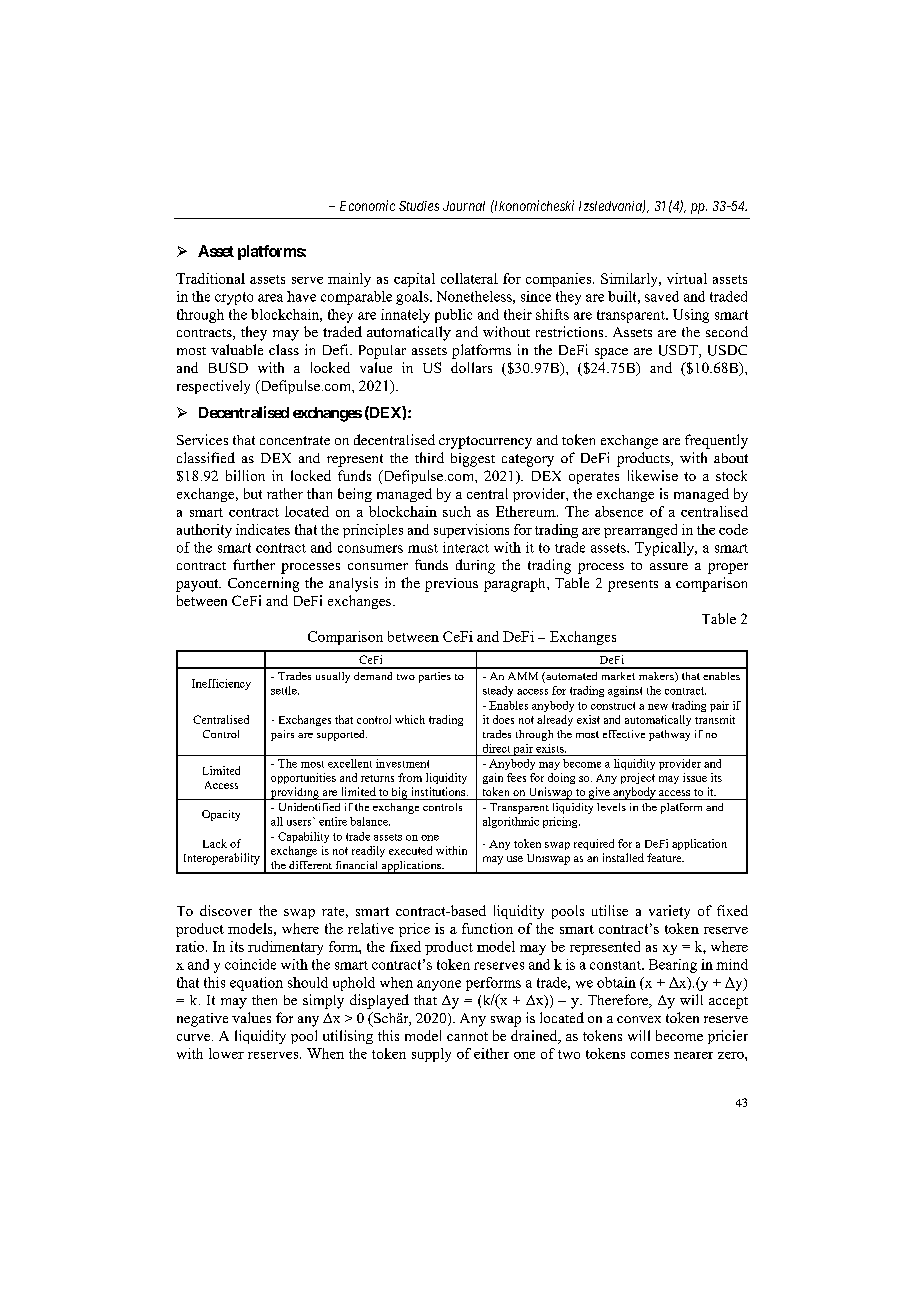 The image size is (924, 1308). I want to click on cannot, so click(467, 1036).
